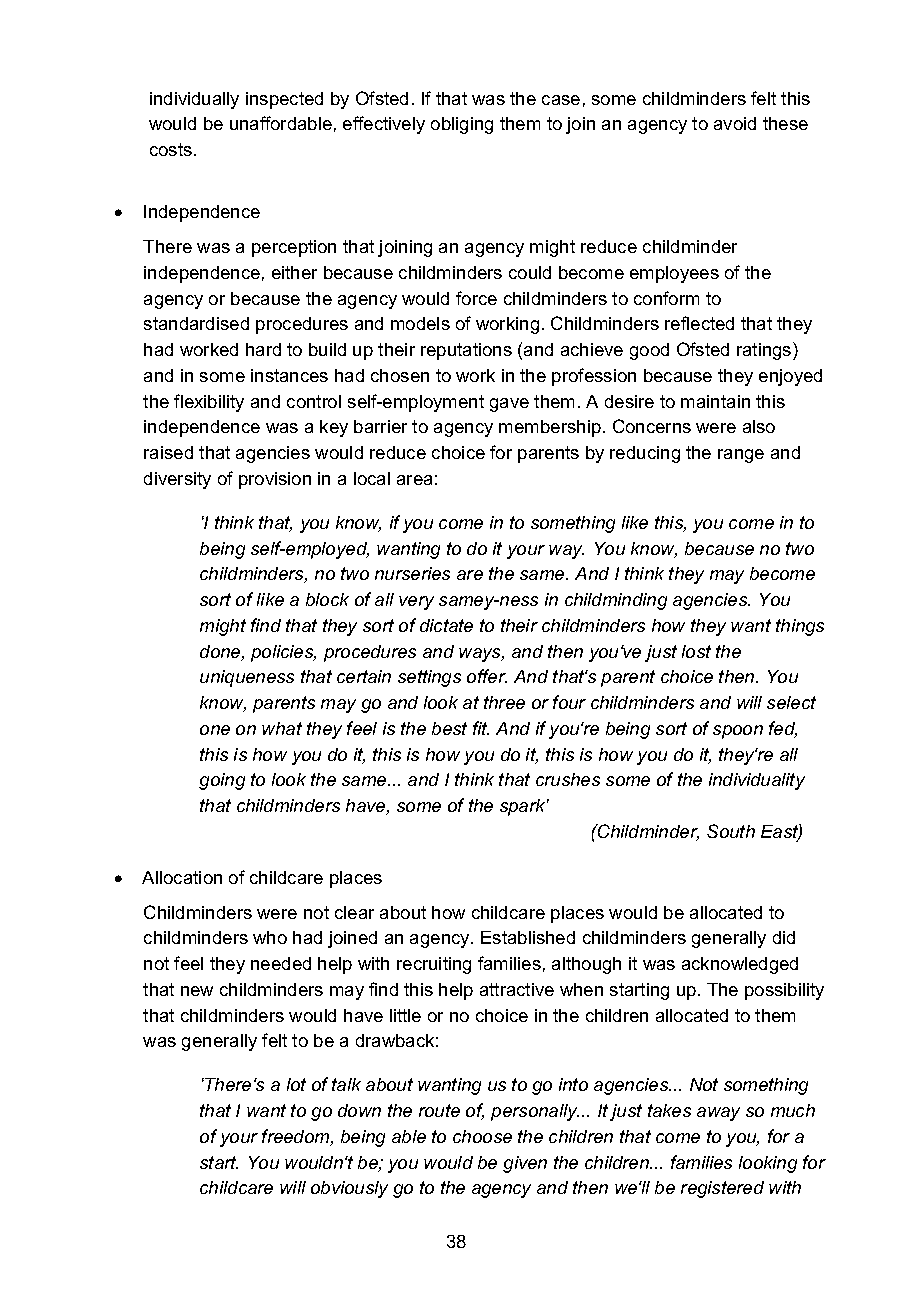  What do you see at coordinates (481, 728) in the page?
I see `fit` at bounding box center [481, 728].
